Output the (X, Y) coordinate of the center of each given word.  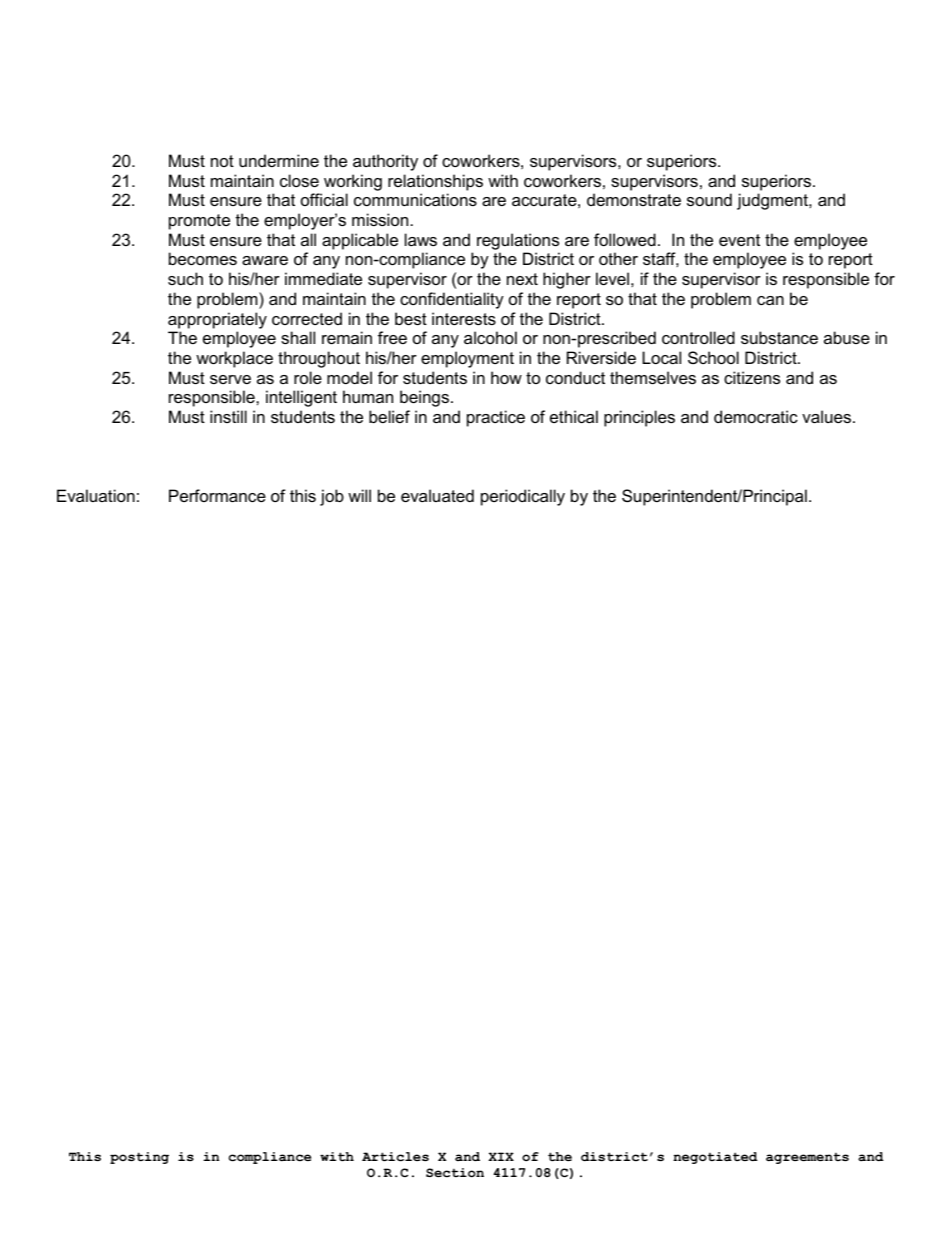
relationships (435, 182)
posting (139, 1158)
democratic (756, 416)
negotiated (715, 1158)
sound (709, 199)
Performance (217, 495)
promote (199, 222)
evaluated (437, 495)
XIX (501, 1156)
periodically (523, 497)
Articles (395, 1157)
